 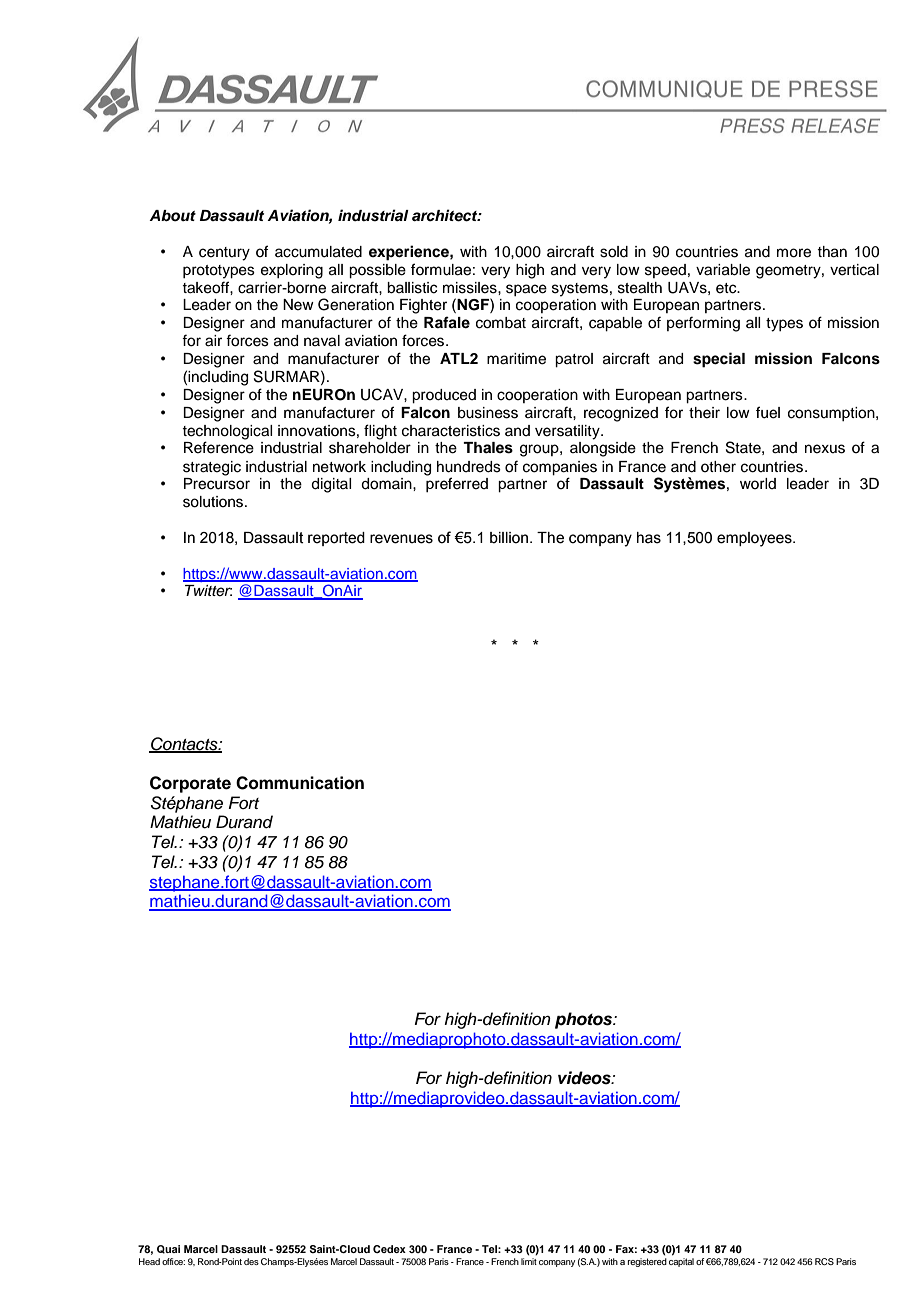 I want to click on employees, so click(x=755, y=539).
